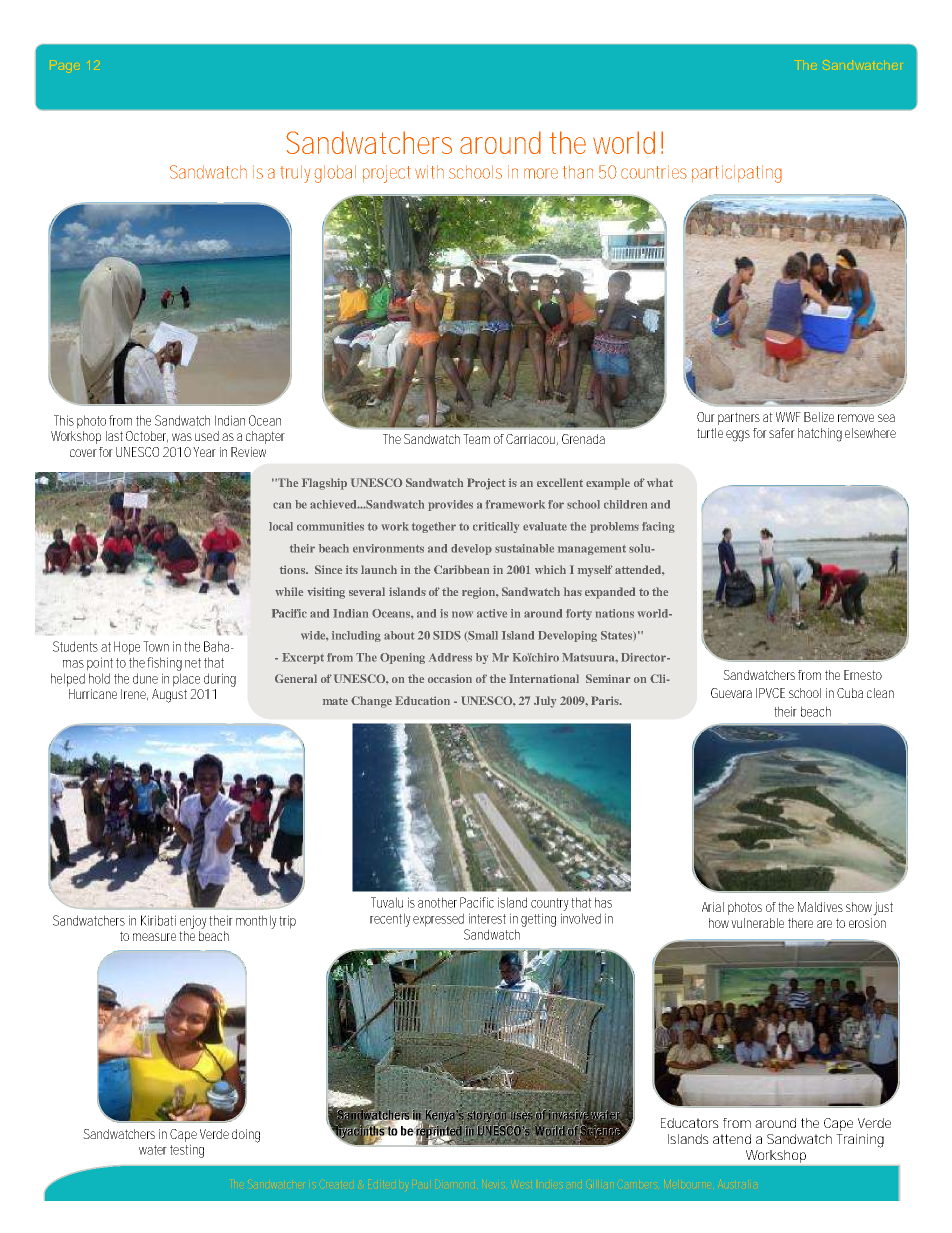 This screenshot has width=952, height=1233. I want to click on truly, so click(295, 174).
